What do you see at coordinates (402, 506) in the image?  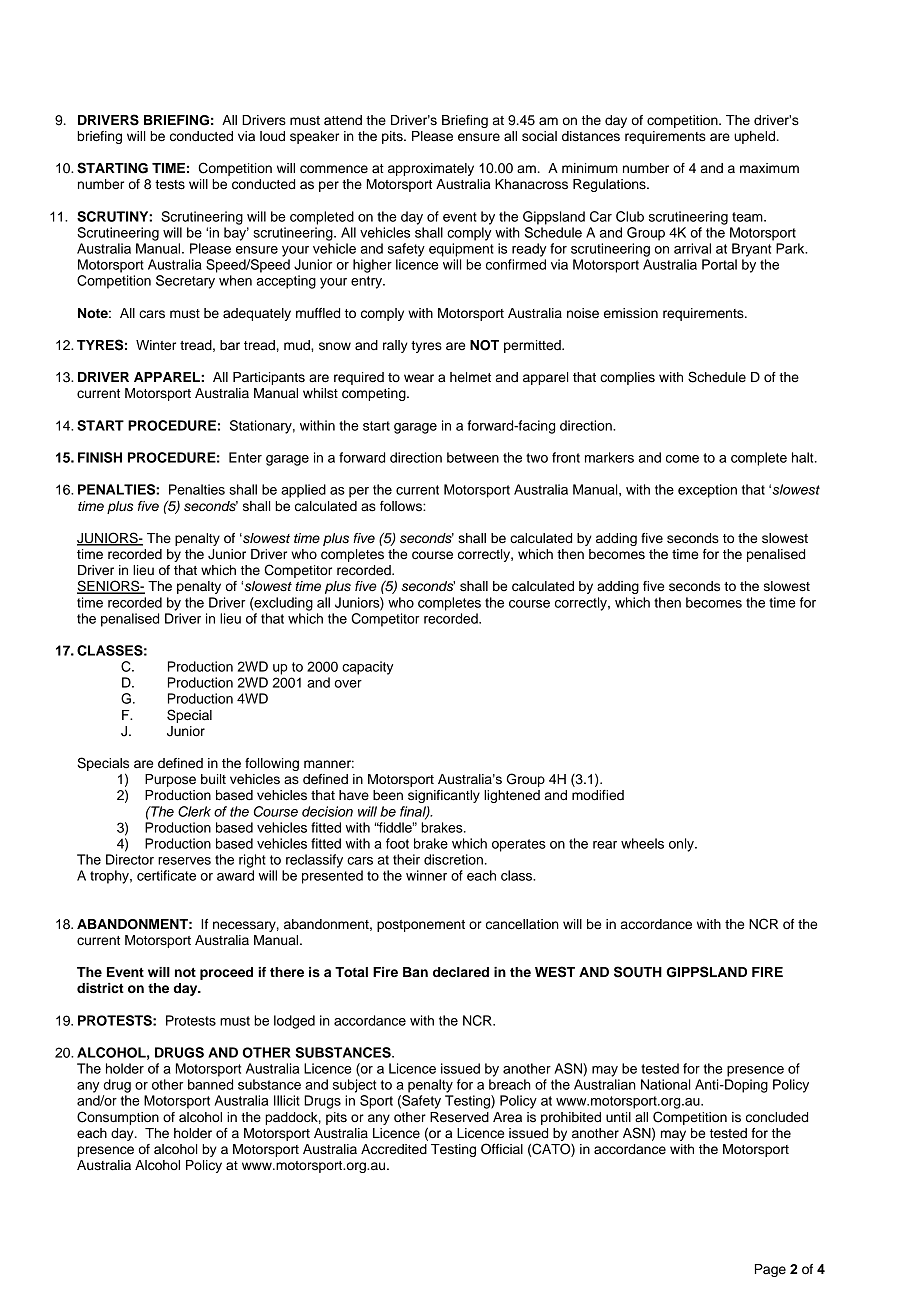 I see `follows` at bounding box center [402, 506].
